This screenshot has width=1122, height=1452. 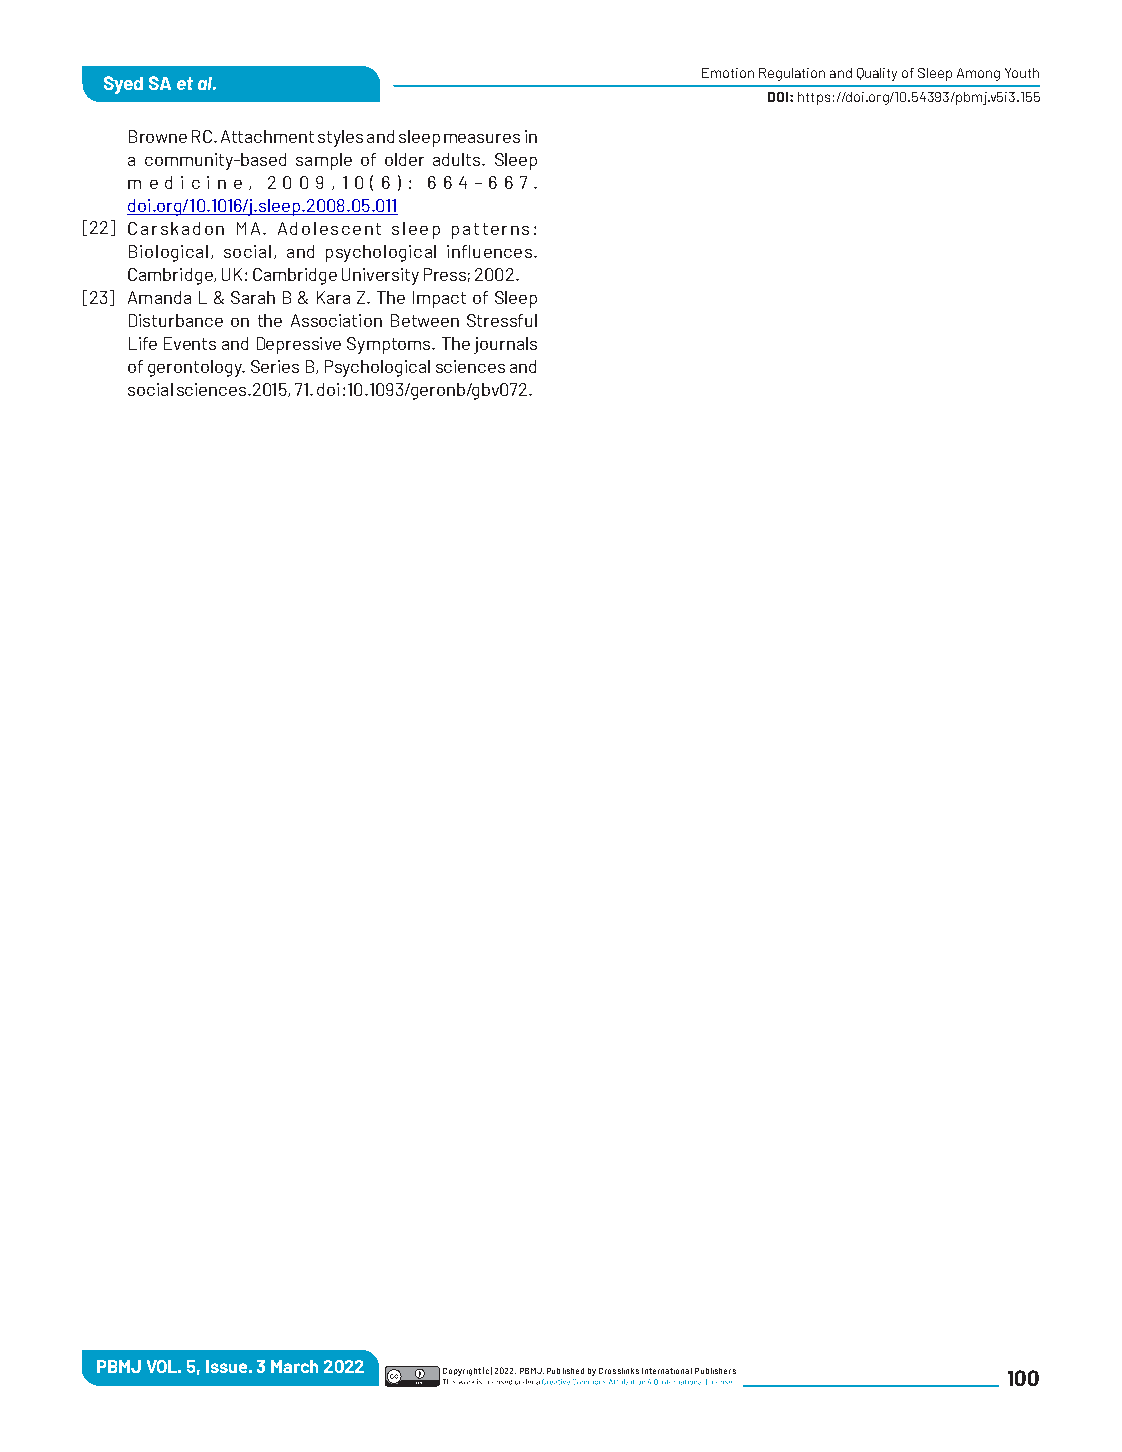 I want to click on Quality, so click(x=877, y=74).
